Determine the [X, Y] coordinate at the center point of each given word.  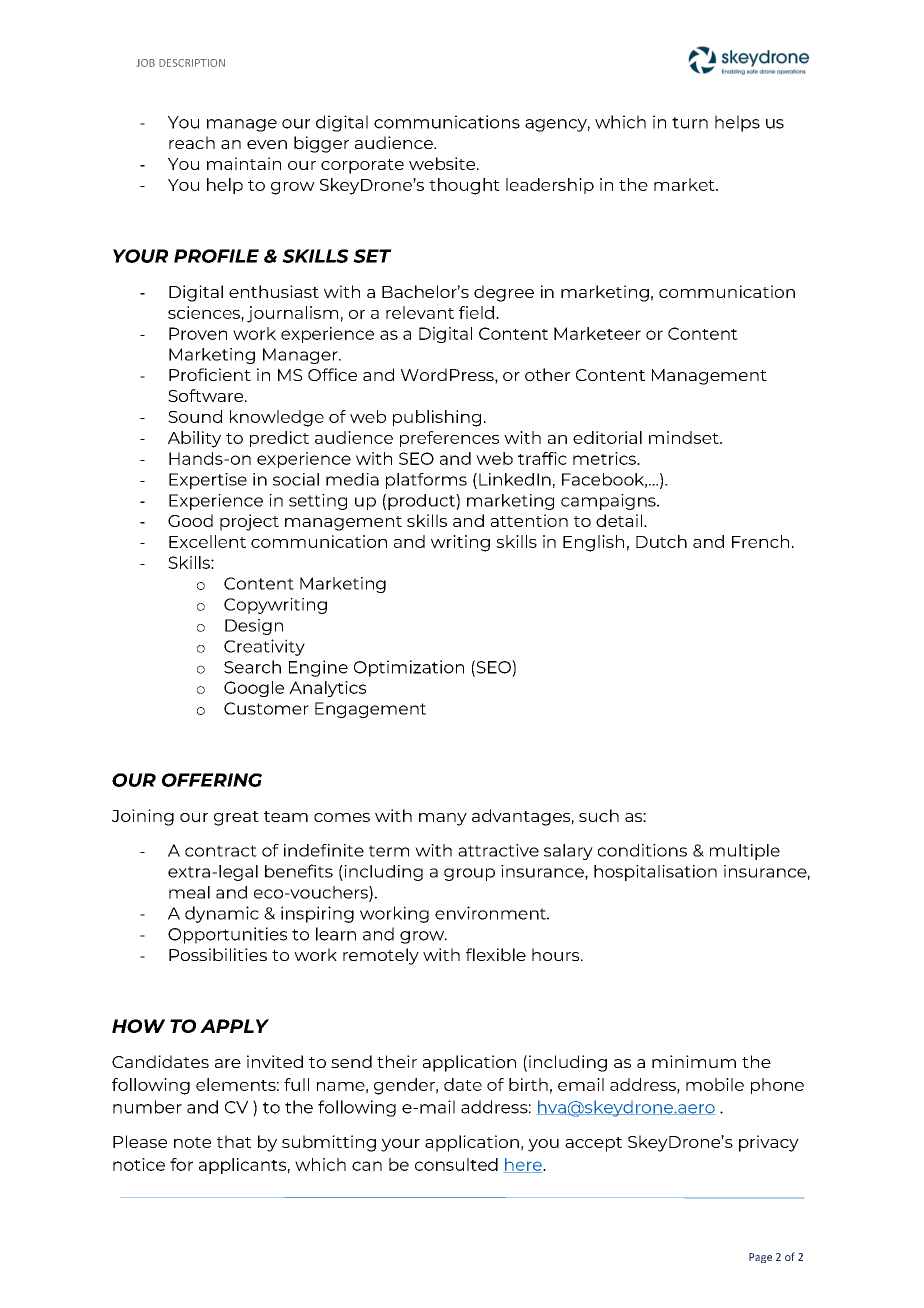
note [192, 1142]
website [443, 163]
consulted [456, 1164]
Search [252, 667]
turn [690, 123]
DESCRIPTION [192, 63]
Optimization [409, 668]
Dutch [661, 541]
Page [760, 1258]
